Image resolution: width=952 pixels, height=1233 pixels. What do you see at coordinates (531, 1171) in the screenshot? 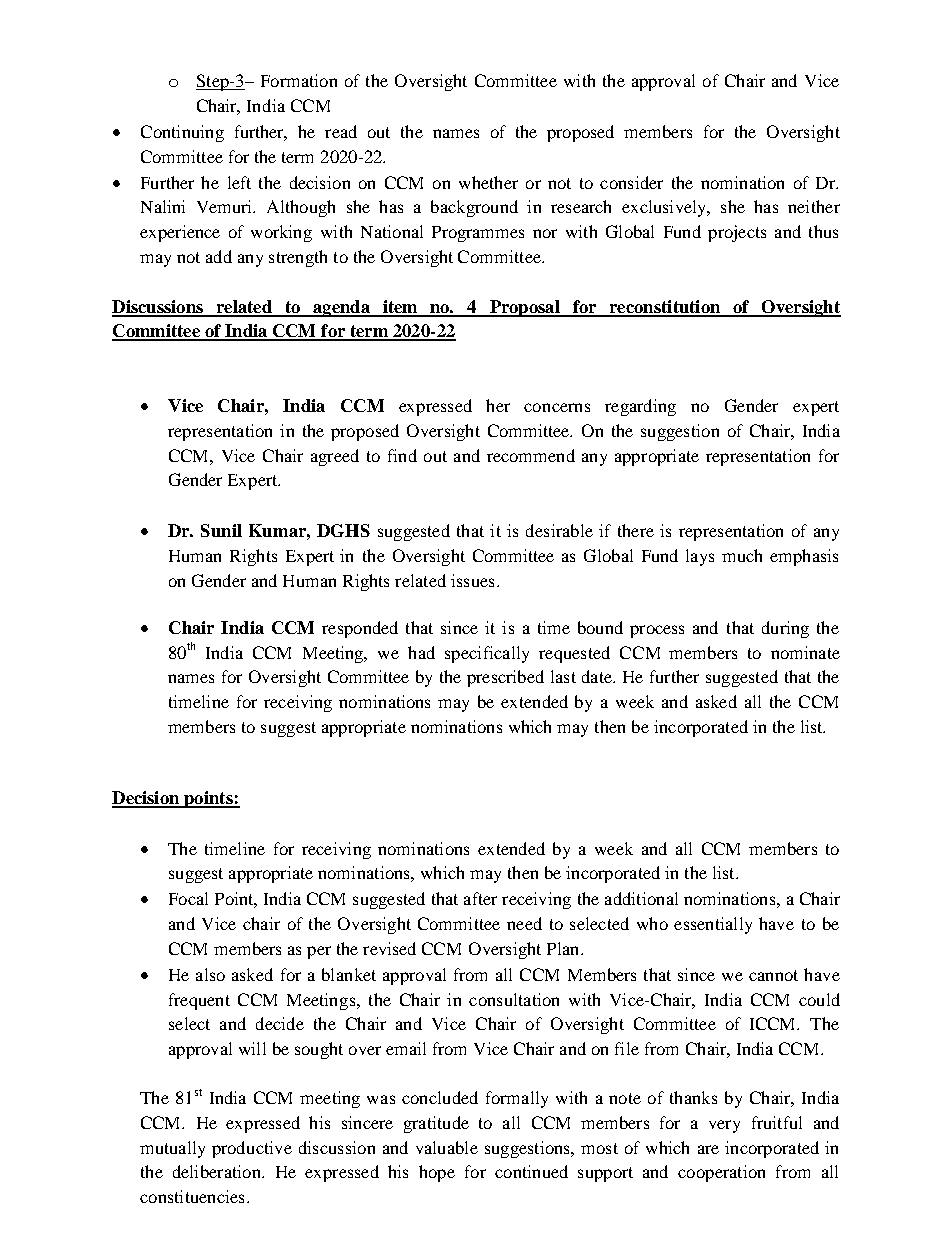
I see `continued` at bounding box center [531, 1171].
